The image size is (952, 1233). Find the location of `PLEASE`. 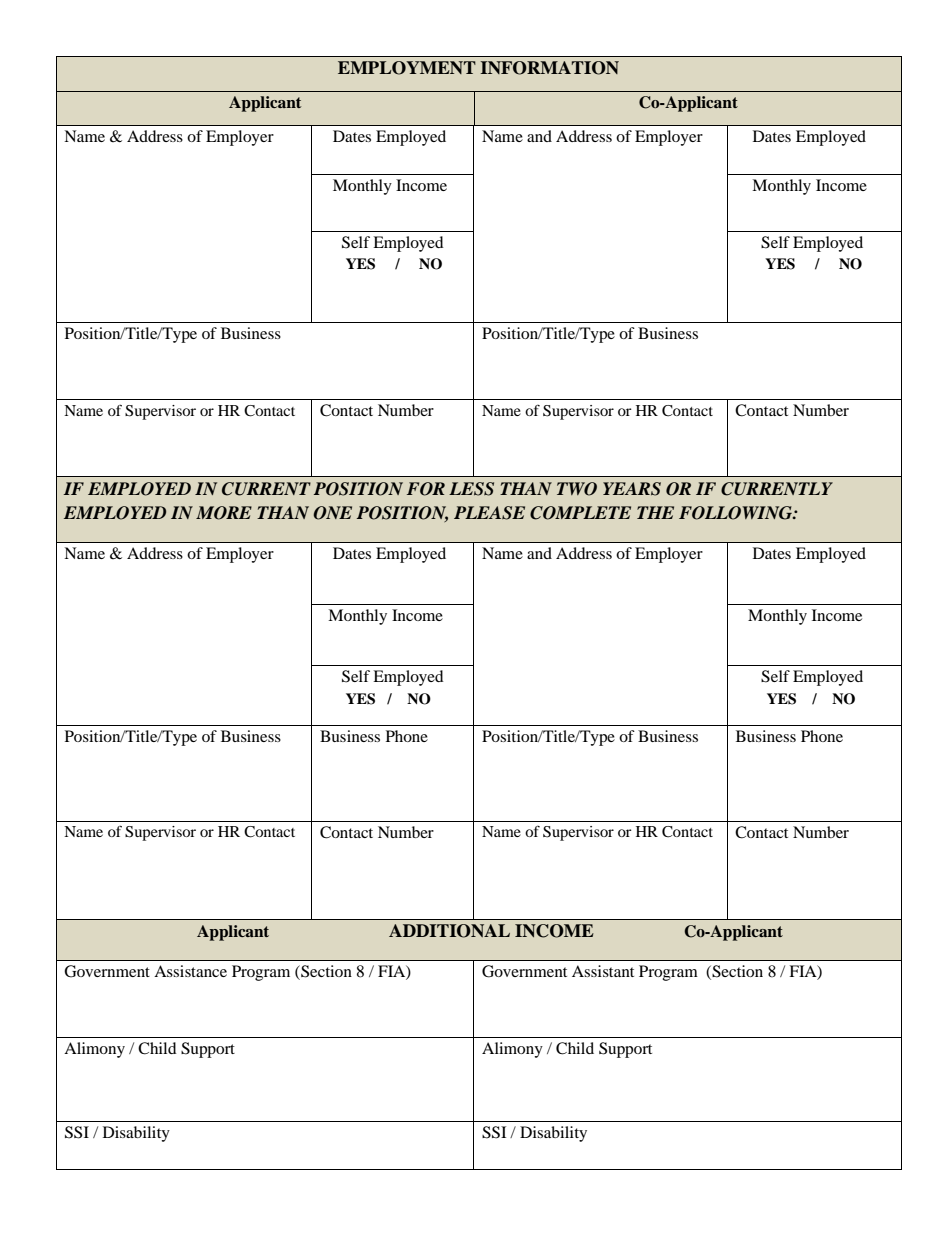

PLEASE is located at coordinates (489, 513).
